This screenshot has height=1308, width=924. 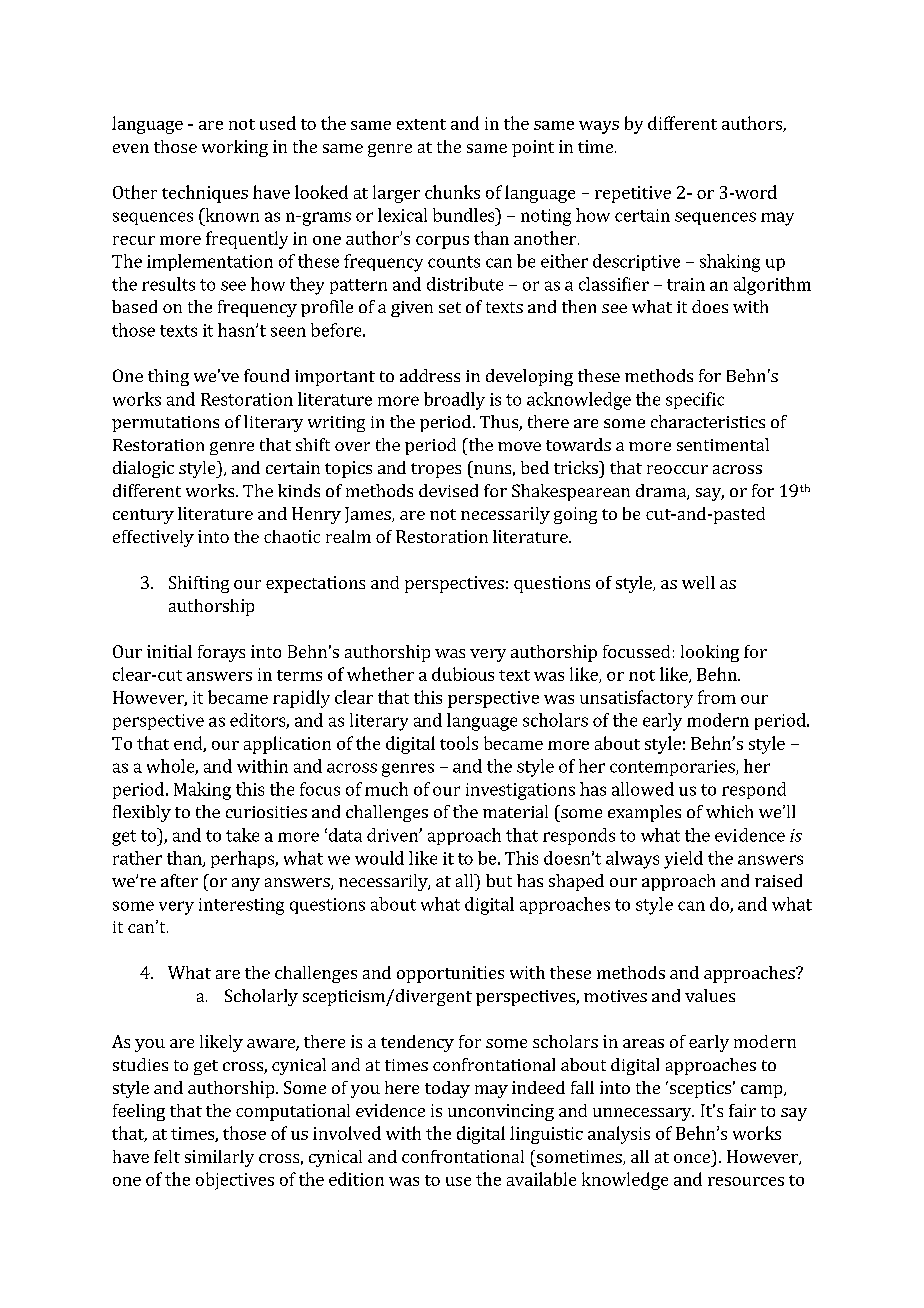 I want to click on looking, so click(x=710, y=653).
